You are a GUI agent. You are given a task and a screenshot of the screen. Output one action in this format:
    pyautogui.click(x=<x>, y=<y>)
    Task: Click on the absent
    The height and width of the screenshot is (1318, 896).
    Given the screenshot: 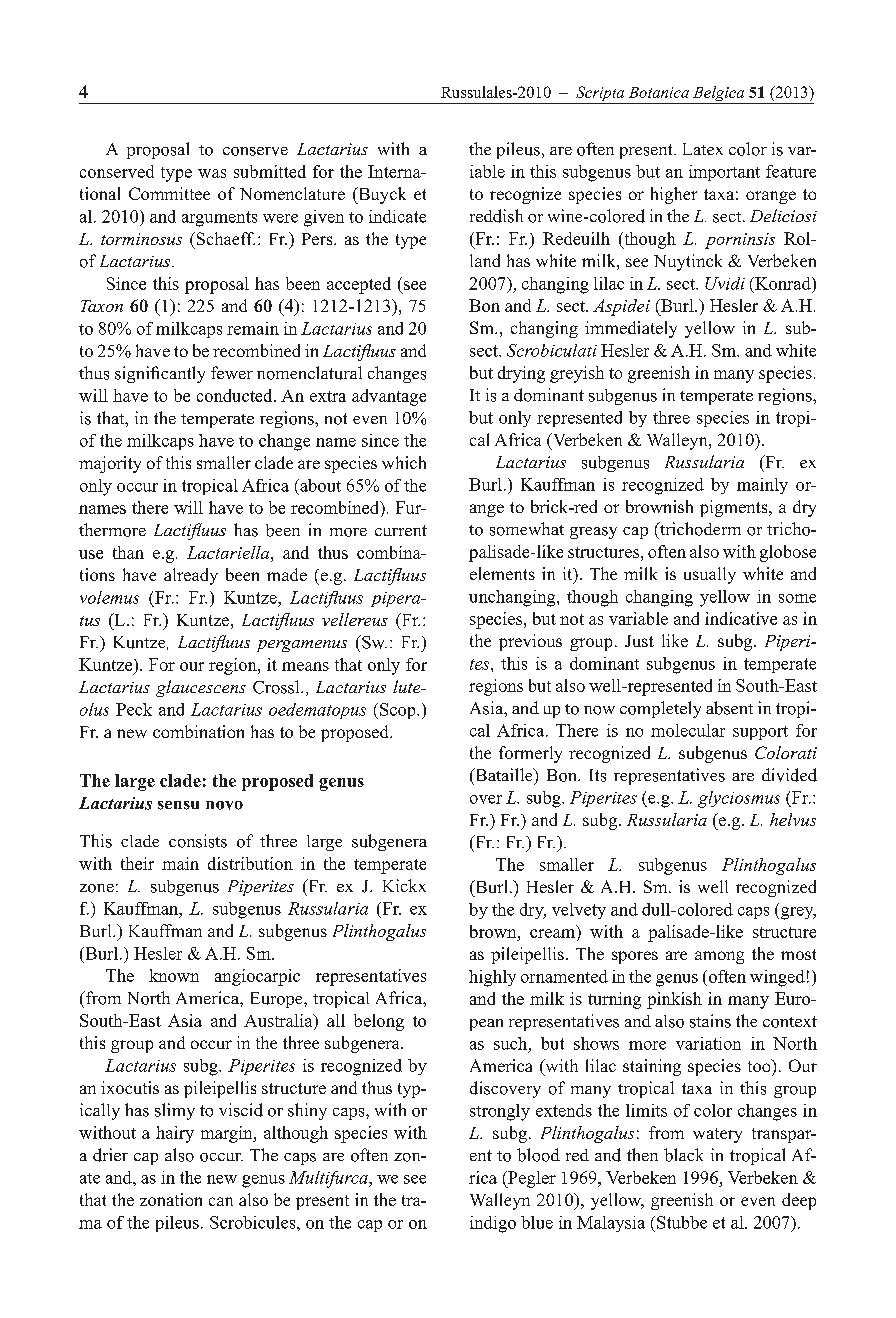 What is the action you would take?
    pyautogui.click(x=729, y=708)
